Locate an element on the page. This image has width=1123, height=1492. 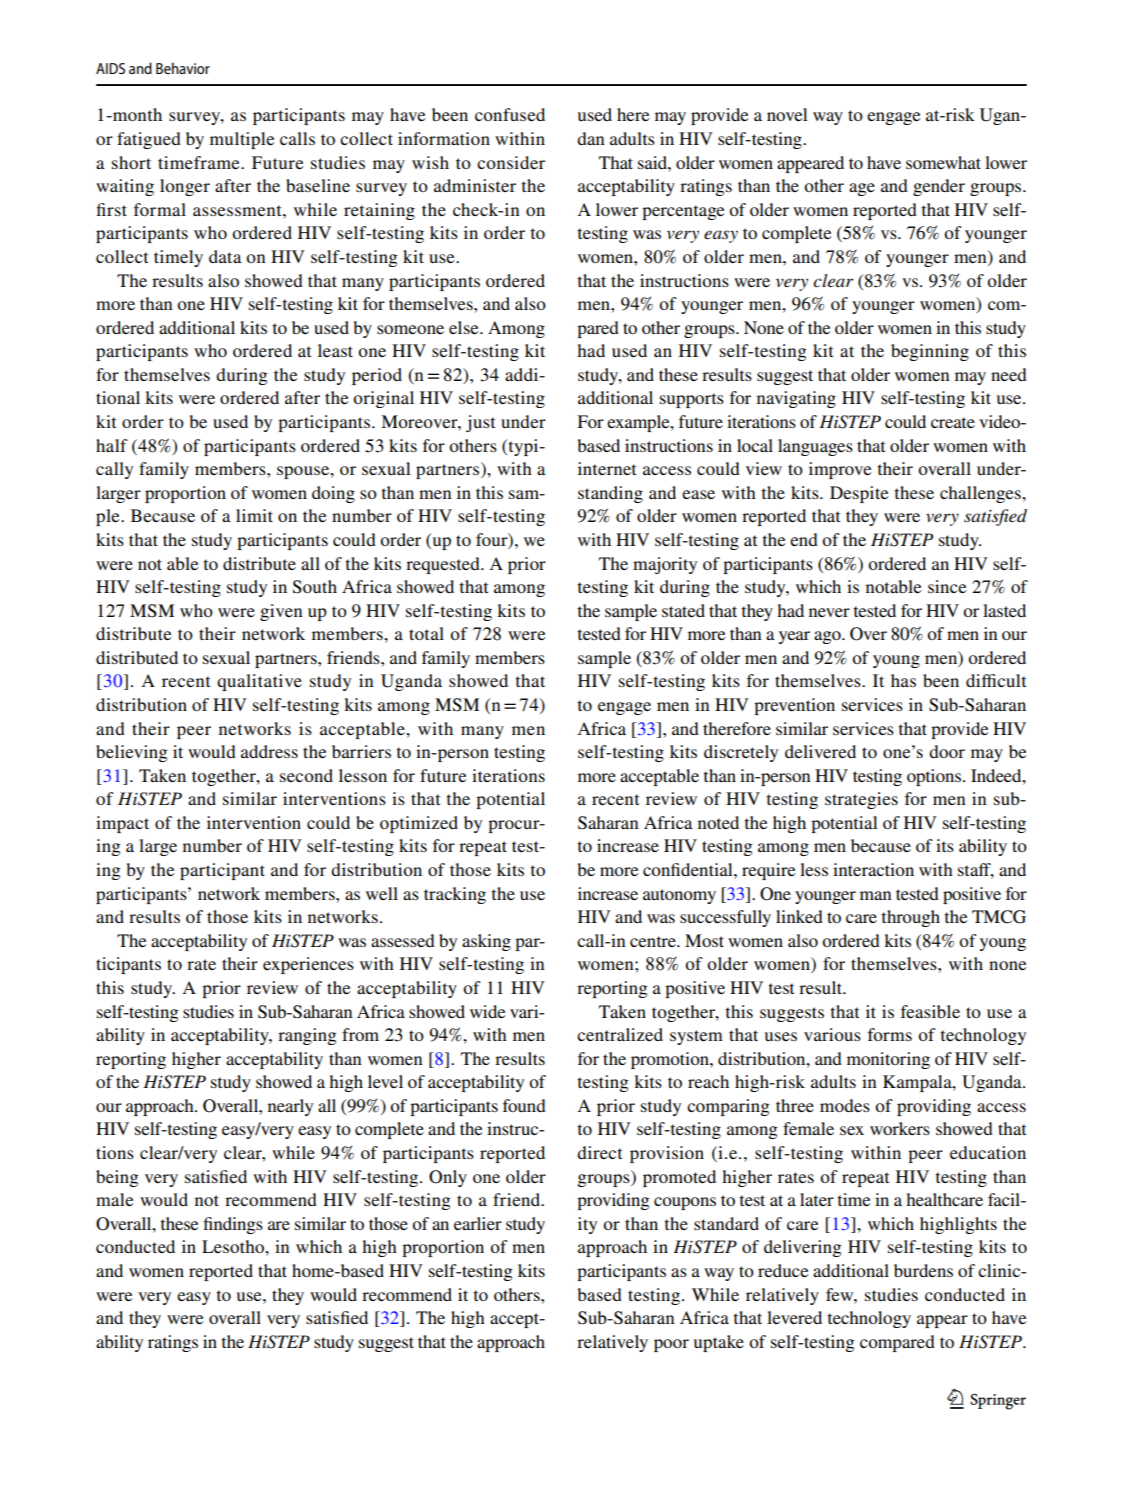
majority is located at coordinates (665, 565).
